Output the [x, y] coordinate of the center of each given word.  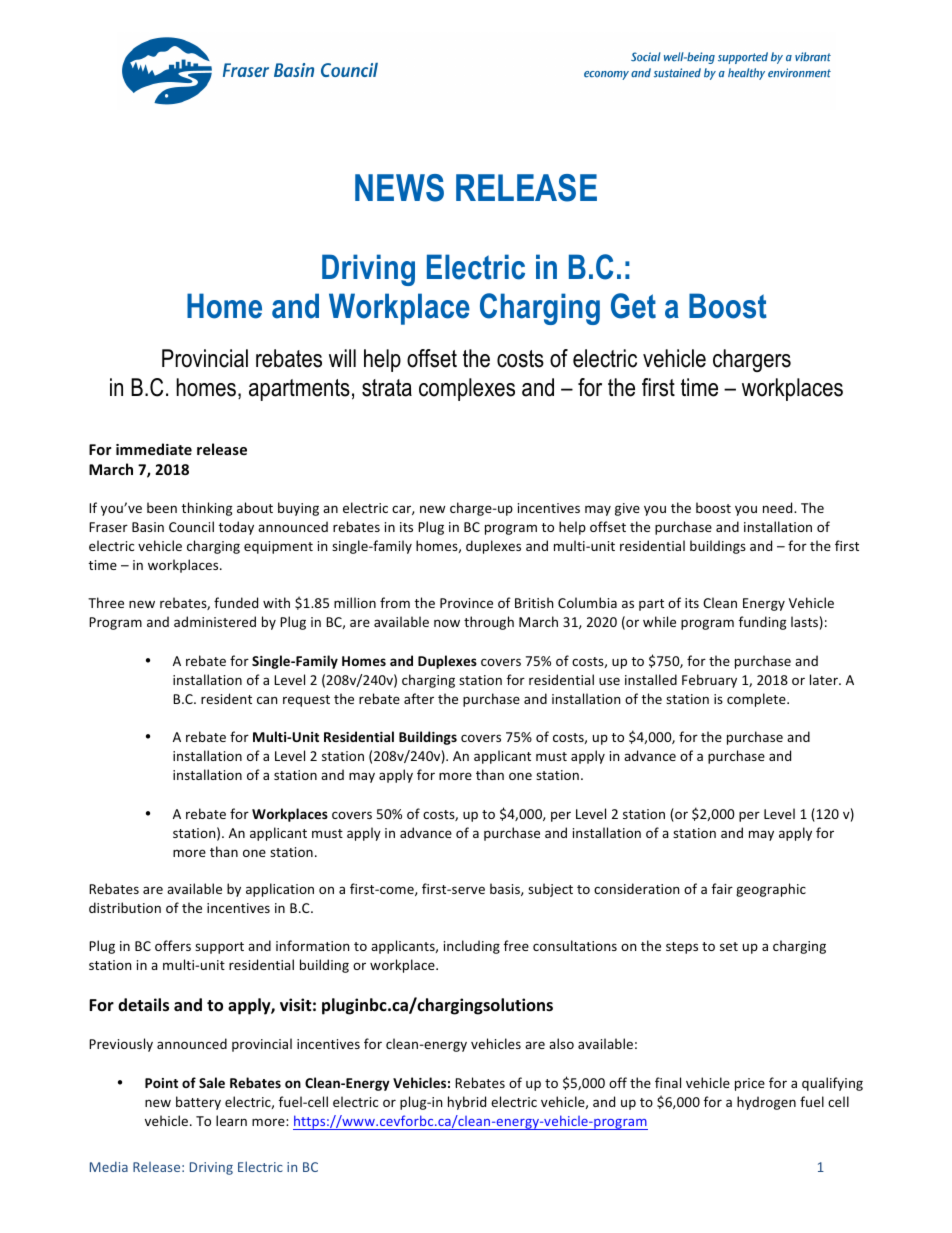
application [280, 890]
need [779, 507]
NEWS [399, 188]
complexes [467, 389]
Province [466, 603]
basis [506, 889]
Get [633, 306]
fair [722, 888]
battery [198, 1103]
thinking [206, 509]
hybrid [467, 1103]
